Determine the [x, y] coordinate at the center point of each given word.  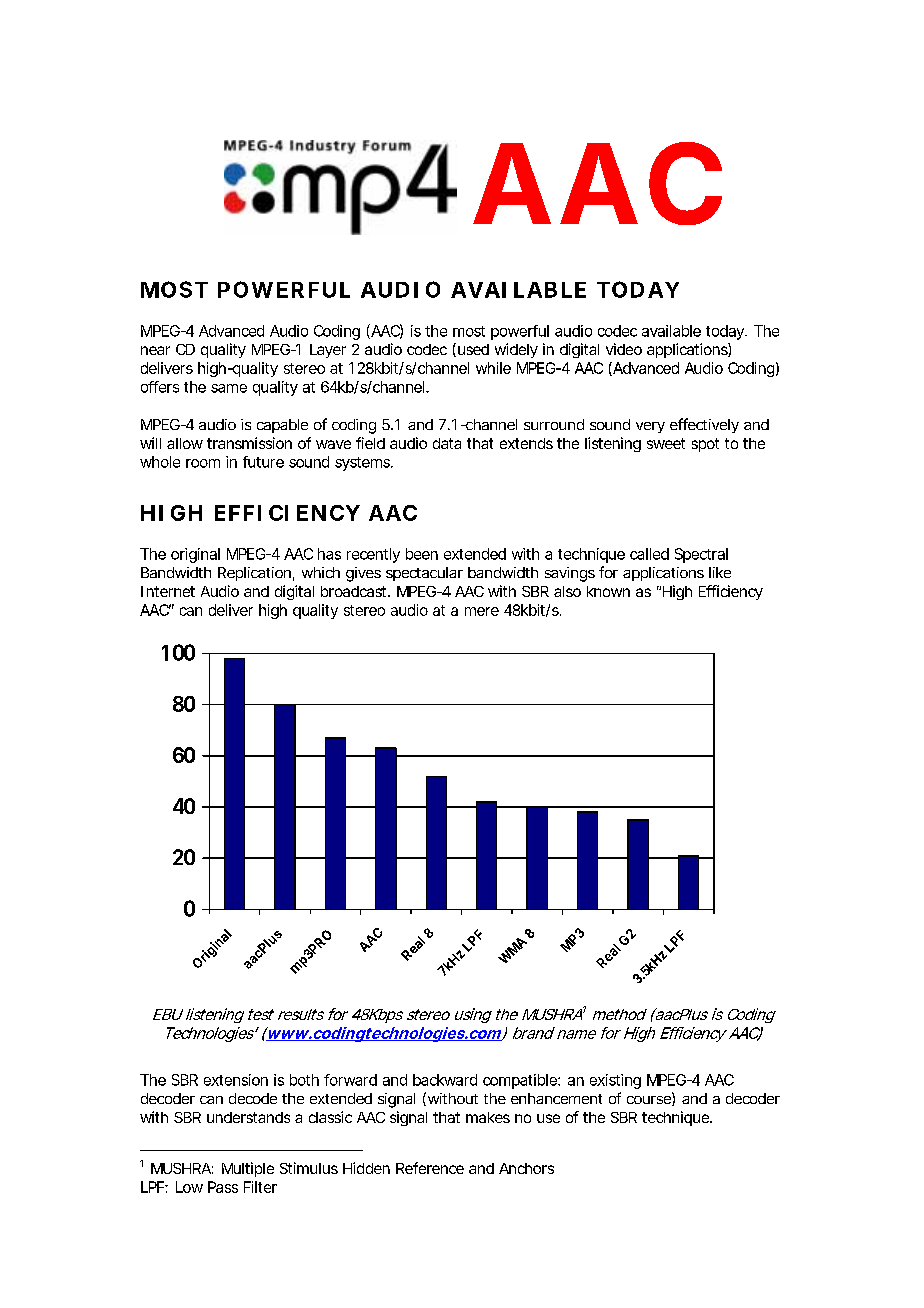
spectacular [424, 574]
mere [482, 611]
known [608, 591]
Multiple [248, 1169]
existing [615, 1081]
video [624, 349]
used [472, 350]
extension [236, 1080]
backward [445, 1080]
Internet [168, 591]
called [649, 554]
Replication [256, 574]
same [229, 388]
